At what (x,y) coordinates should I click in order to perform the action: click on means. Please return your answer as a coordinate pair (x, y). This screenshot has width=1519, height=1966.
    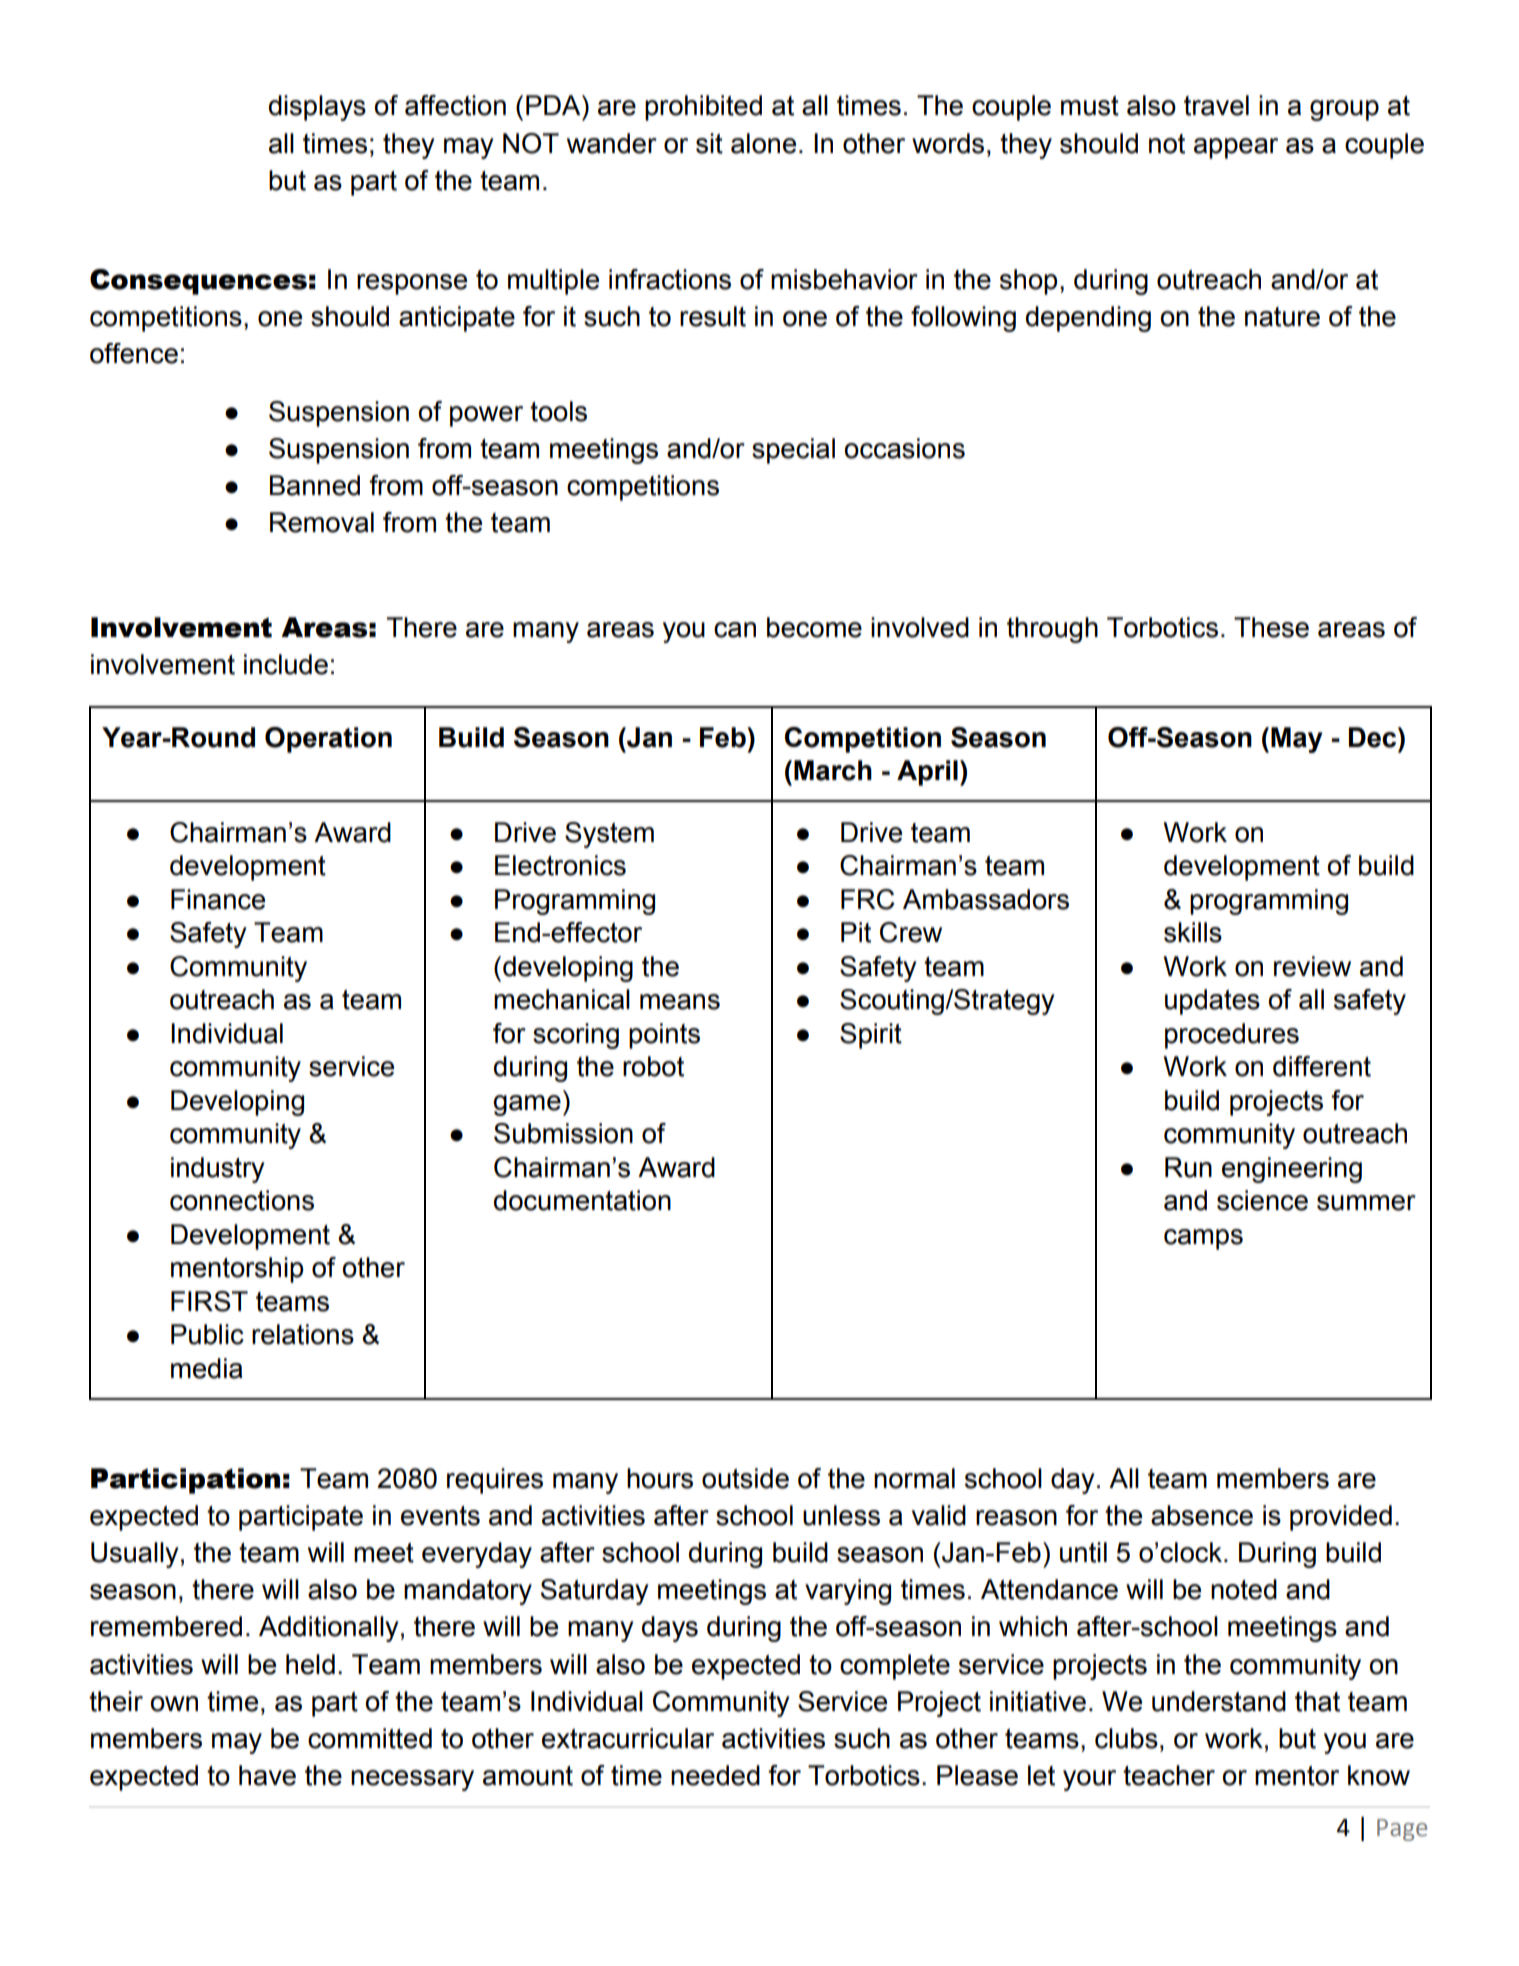
    Looking at the image, I should click on (680, 1002).
